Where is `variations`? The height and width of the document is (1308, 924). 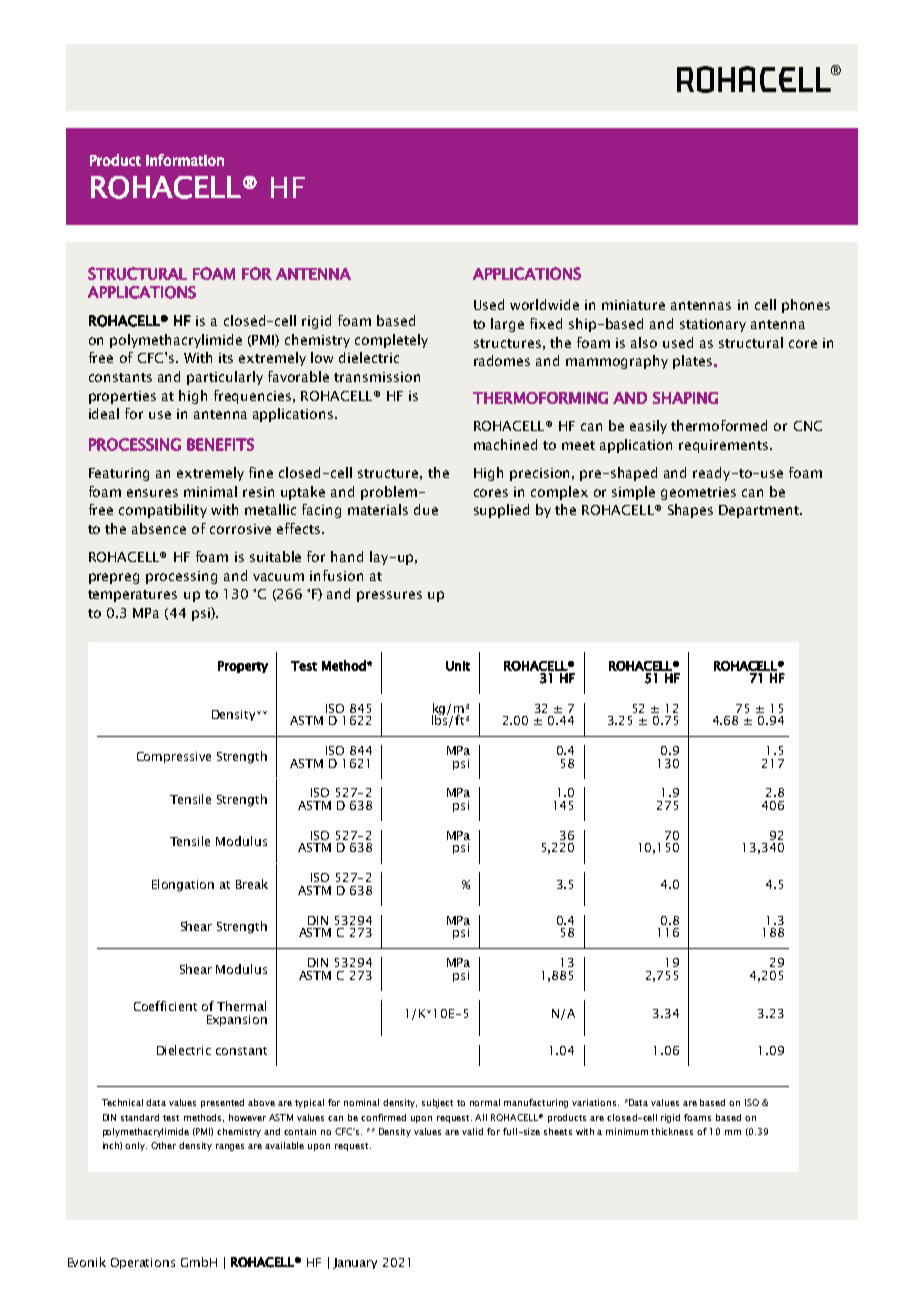 variations is located at coordinates (595, 1102).
